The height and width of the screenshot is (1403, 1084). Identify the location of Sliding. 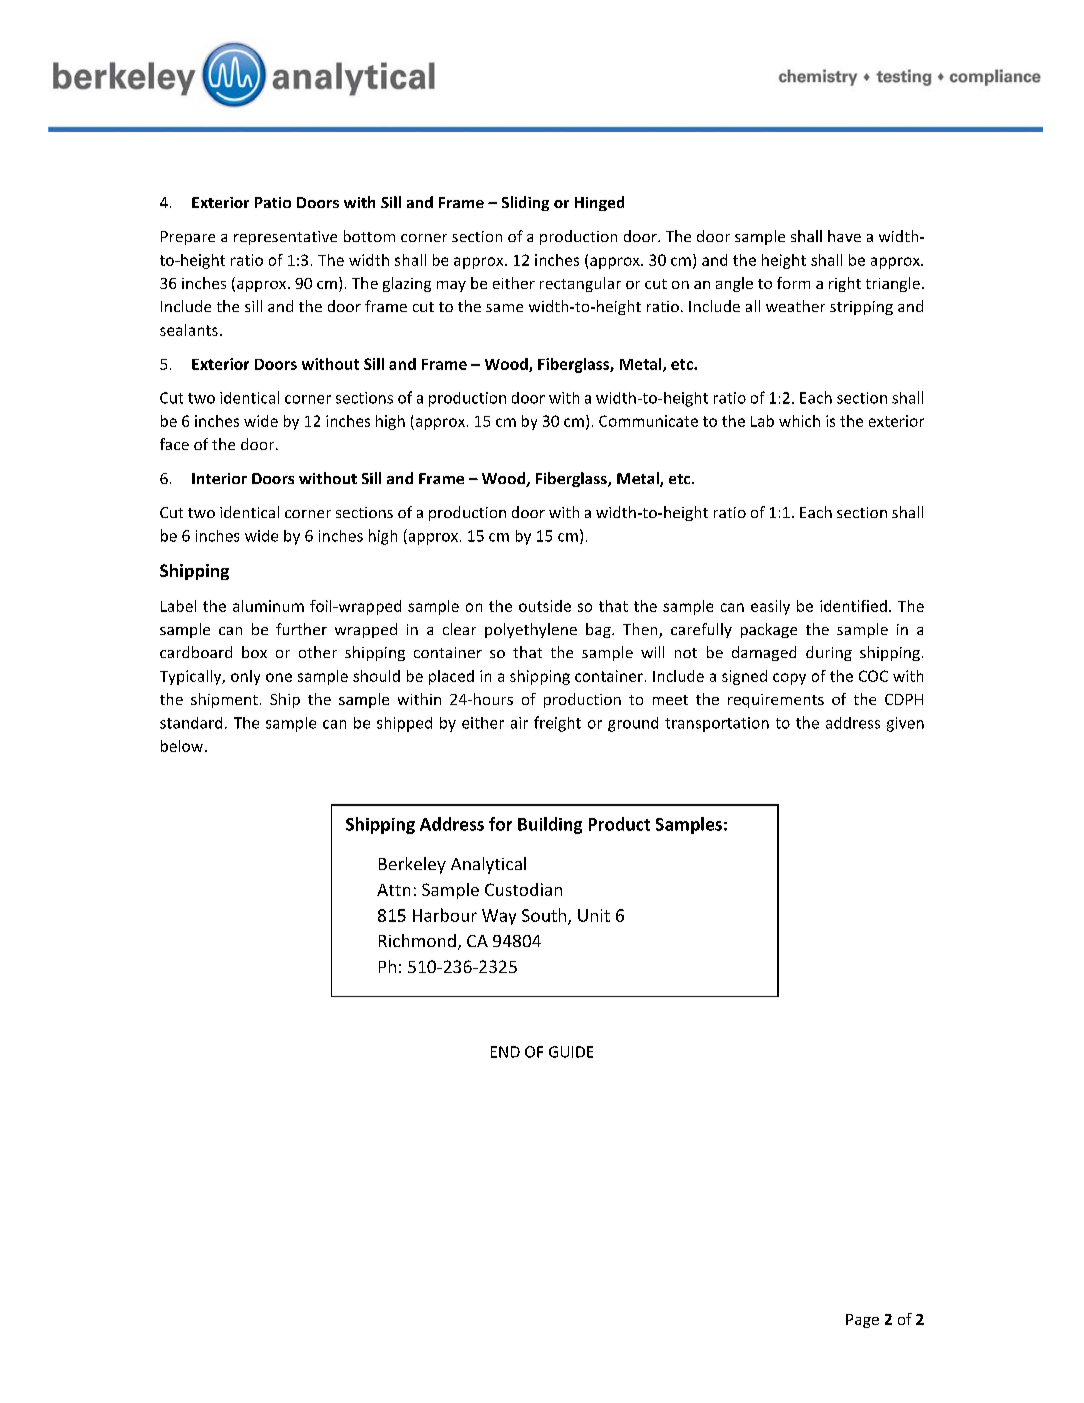
(525, 203).
